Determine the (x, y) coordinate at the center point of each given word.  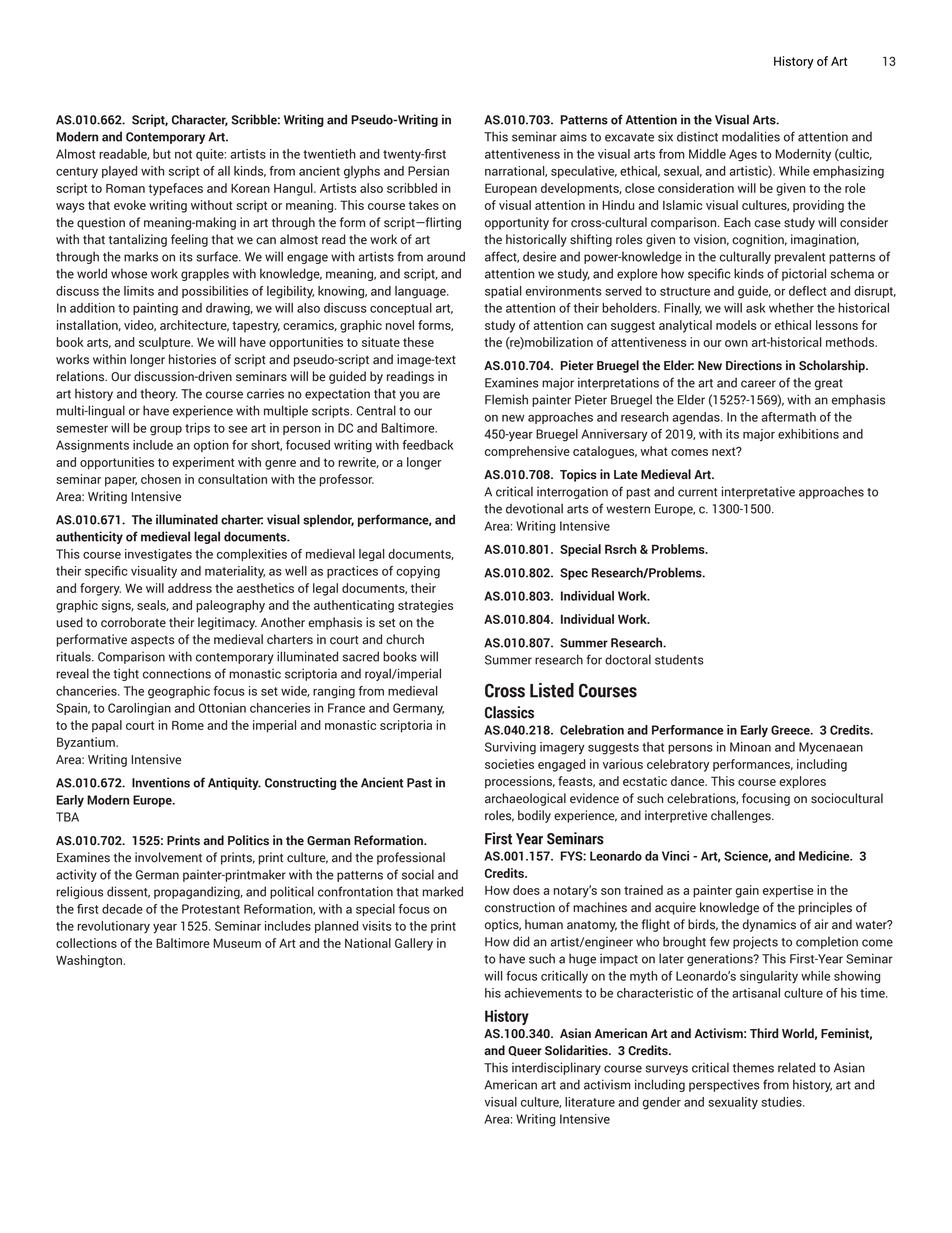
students (679, 659)
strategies (425, 606)
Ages (743, 155)
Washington (89, 961)
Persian (428, 171)
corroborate (133, 622)
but (162, 154)
